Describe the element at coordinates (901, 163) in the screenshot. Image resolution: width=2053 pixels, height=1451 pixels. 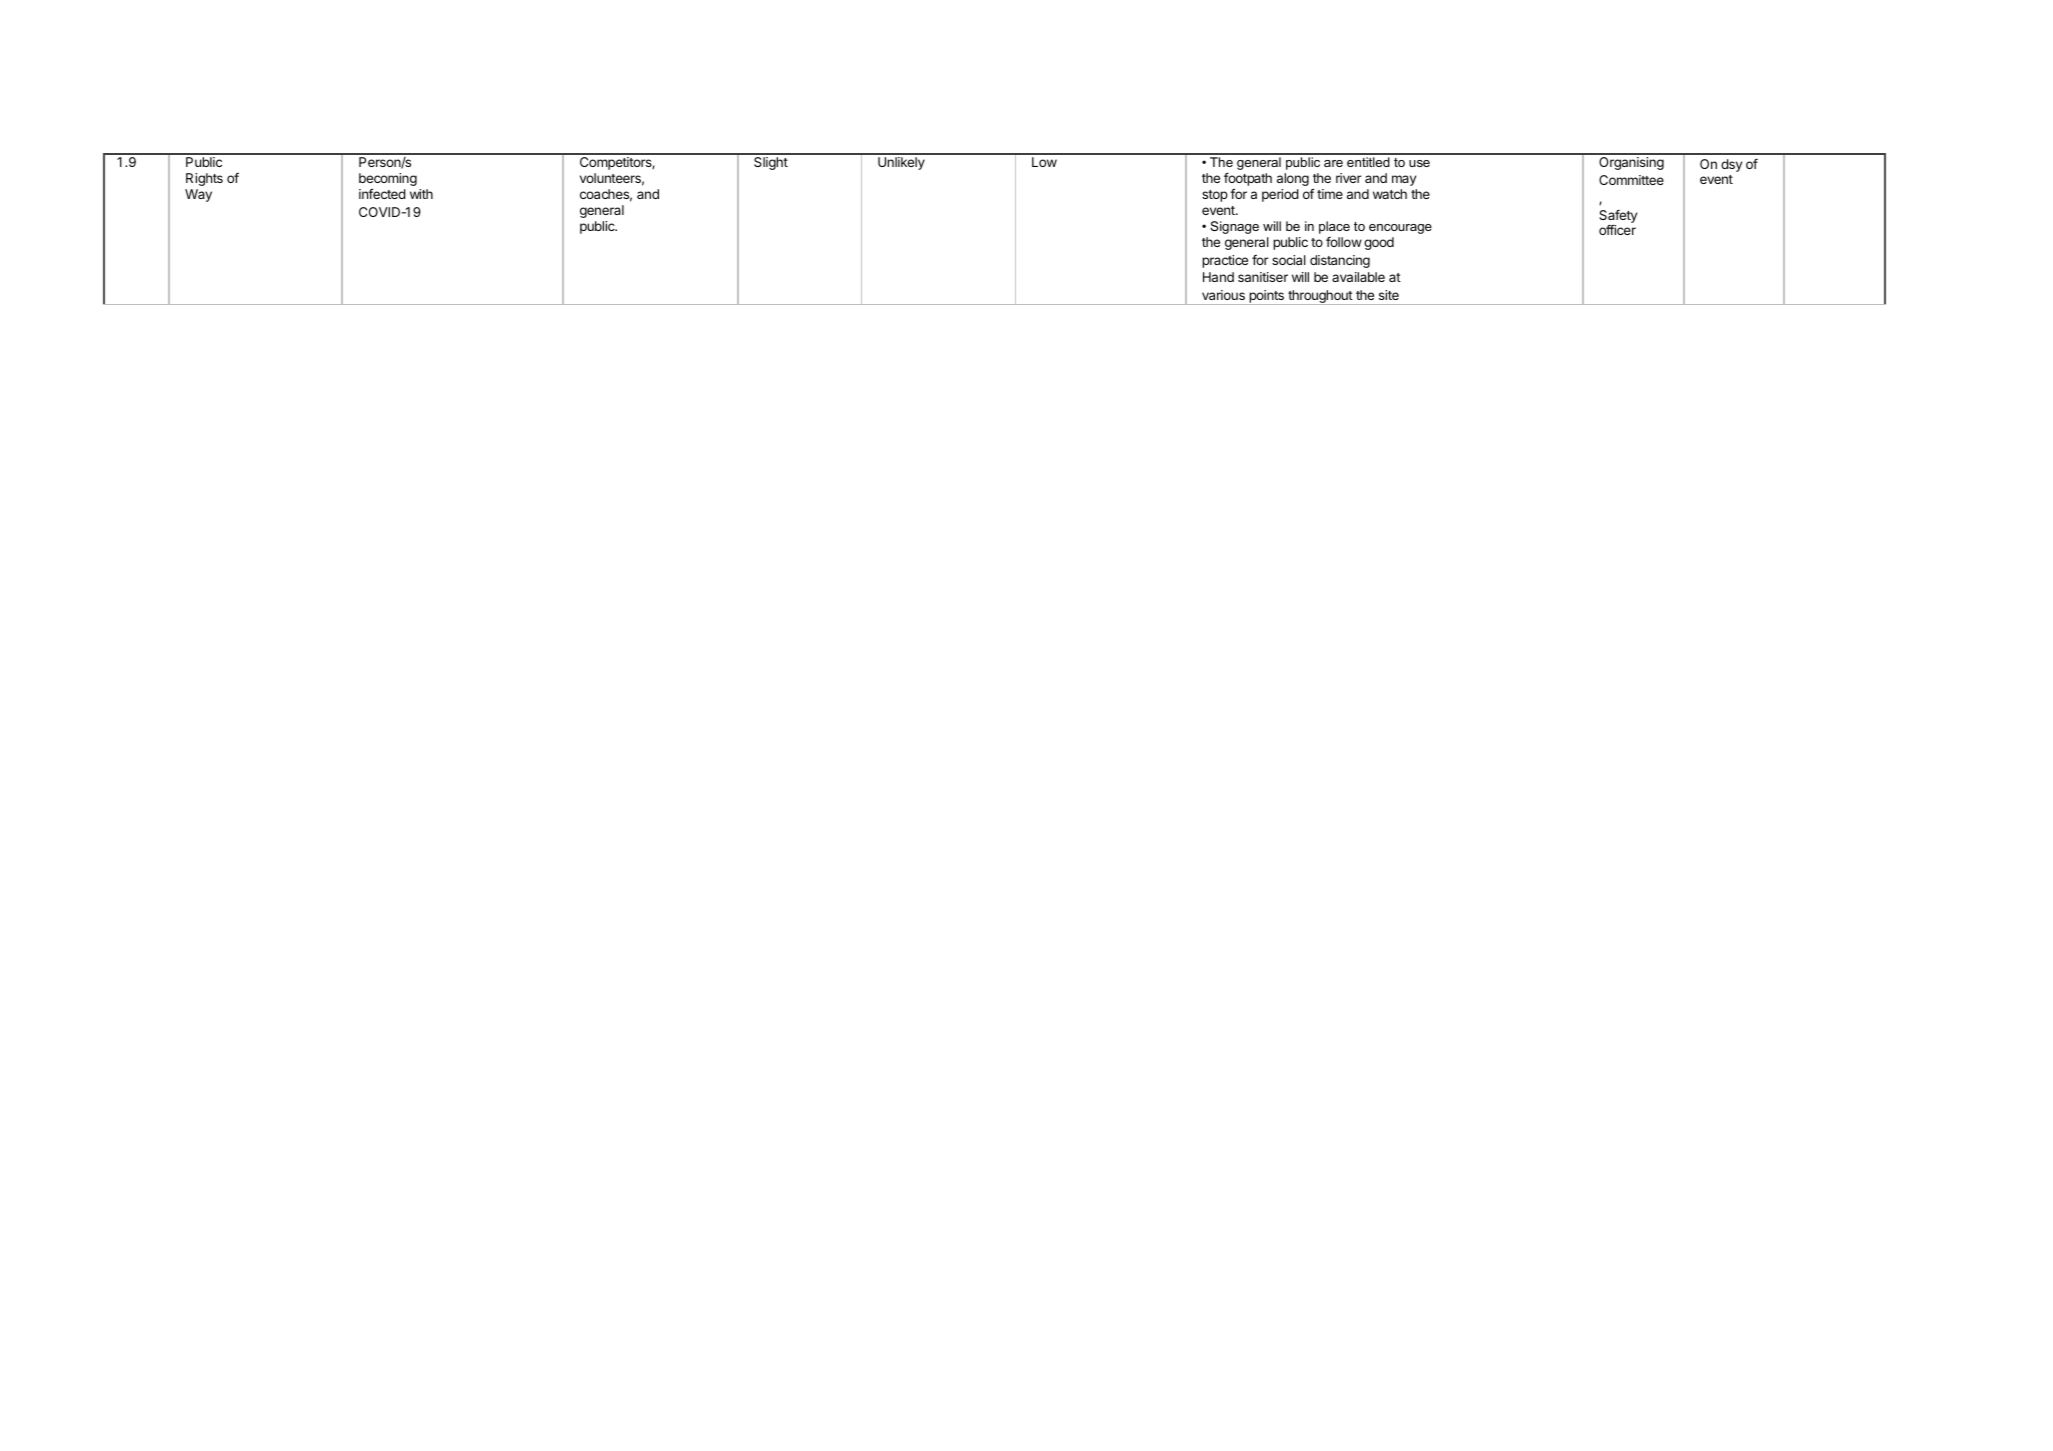
I see `Unlikely` at that location.
